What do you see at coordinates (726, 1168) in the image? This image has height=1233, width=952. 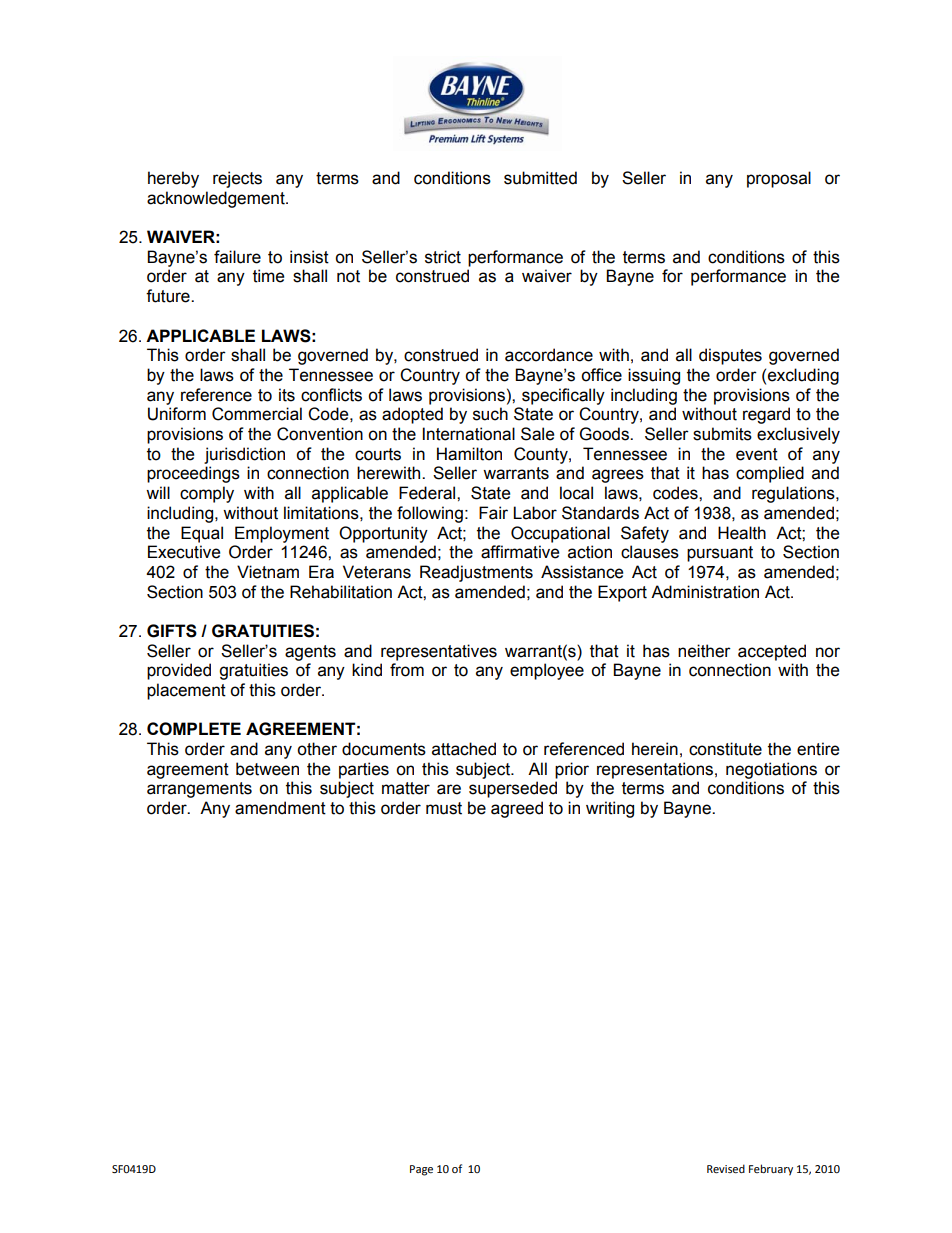 I see `Revised` at bounding box center [726, 1168].
